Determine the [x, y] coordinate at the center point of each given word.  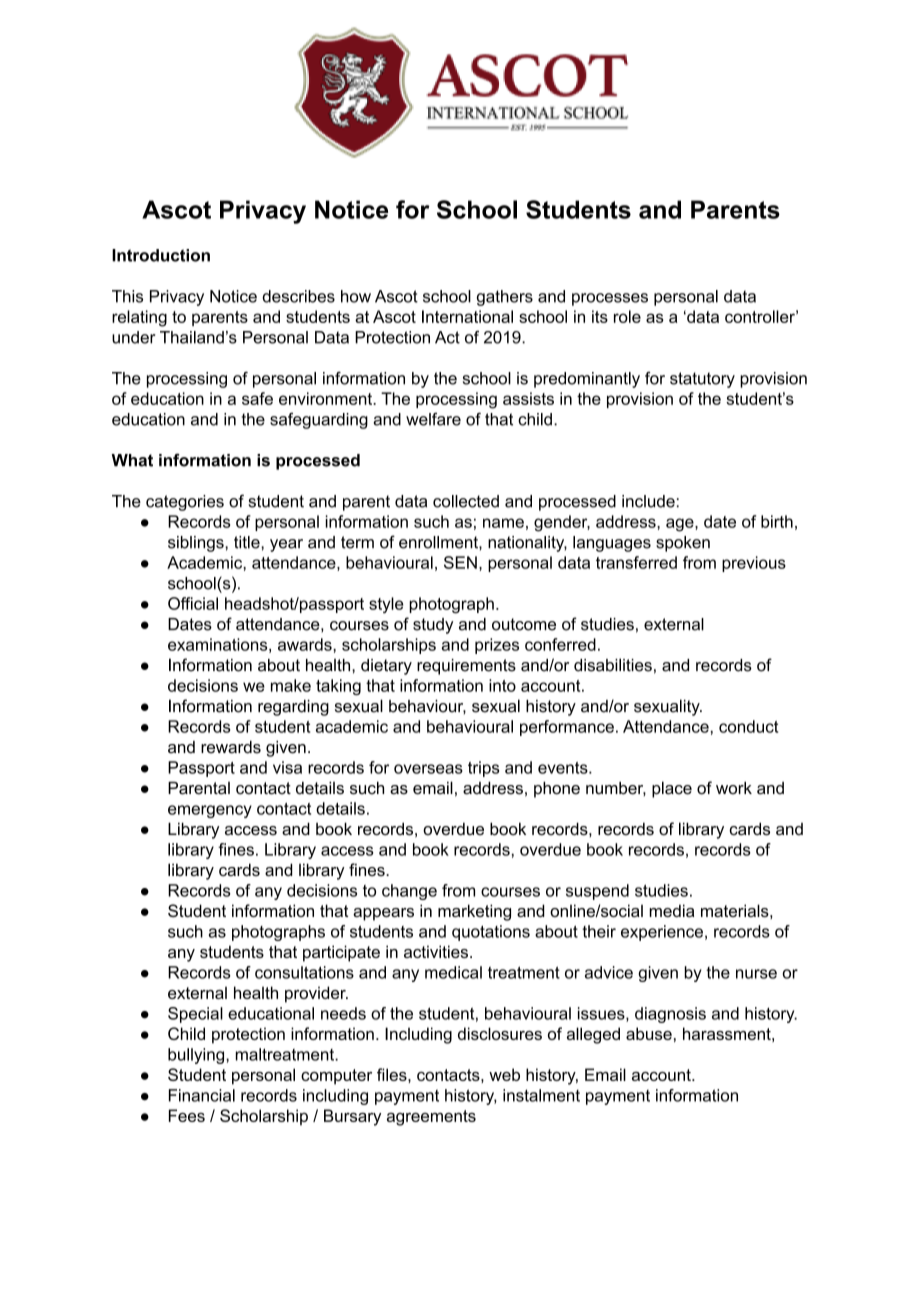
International [467, 316]
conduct [748, 726]
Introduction [161, 255]
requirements [466, 667]
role [627, 316]
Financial [202, 1095]
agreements [431, 1118]
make [291, 685]
